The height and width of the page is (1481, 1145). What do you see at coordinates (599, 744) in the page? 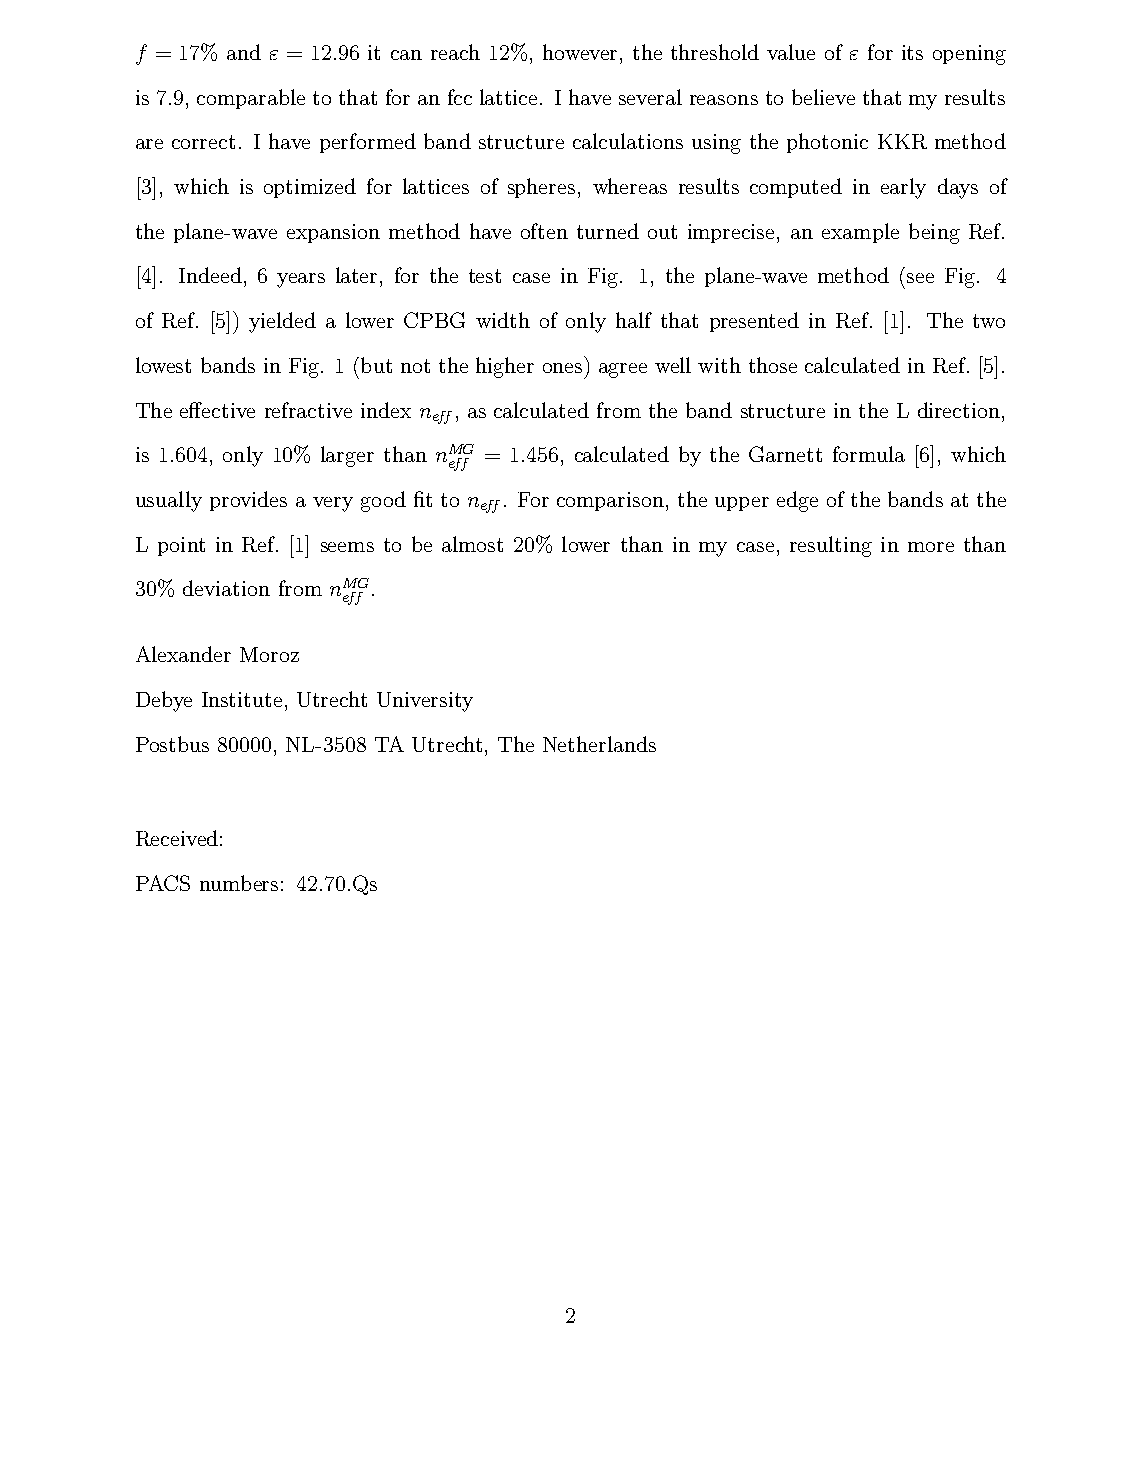
I see `Netherlands` at bounding box center [599, 744].
